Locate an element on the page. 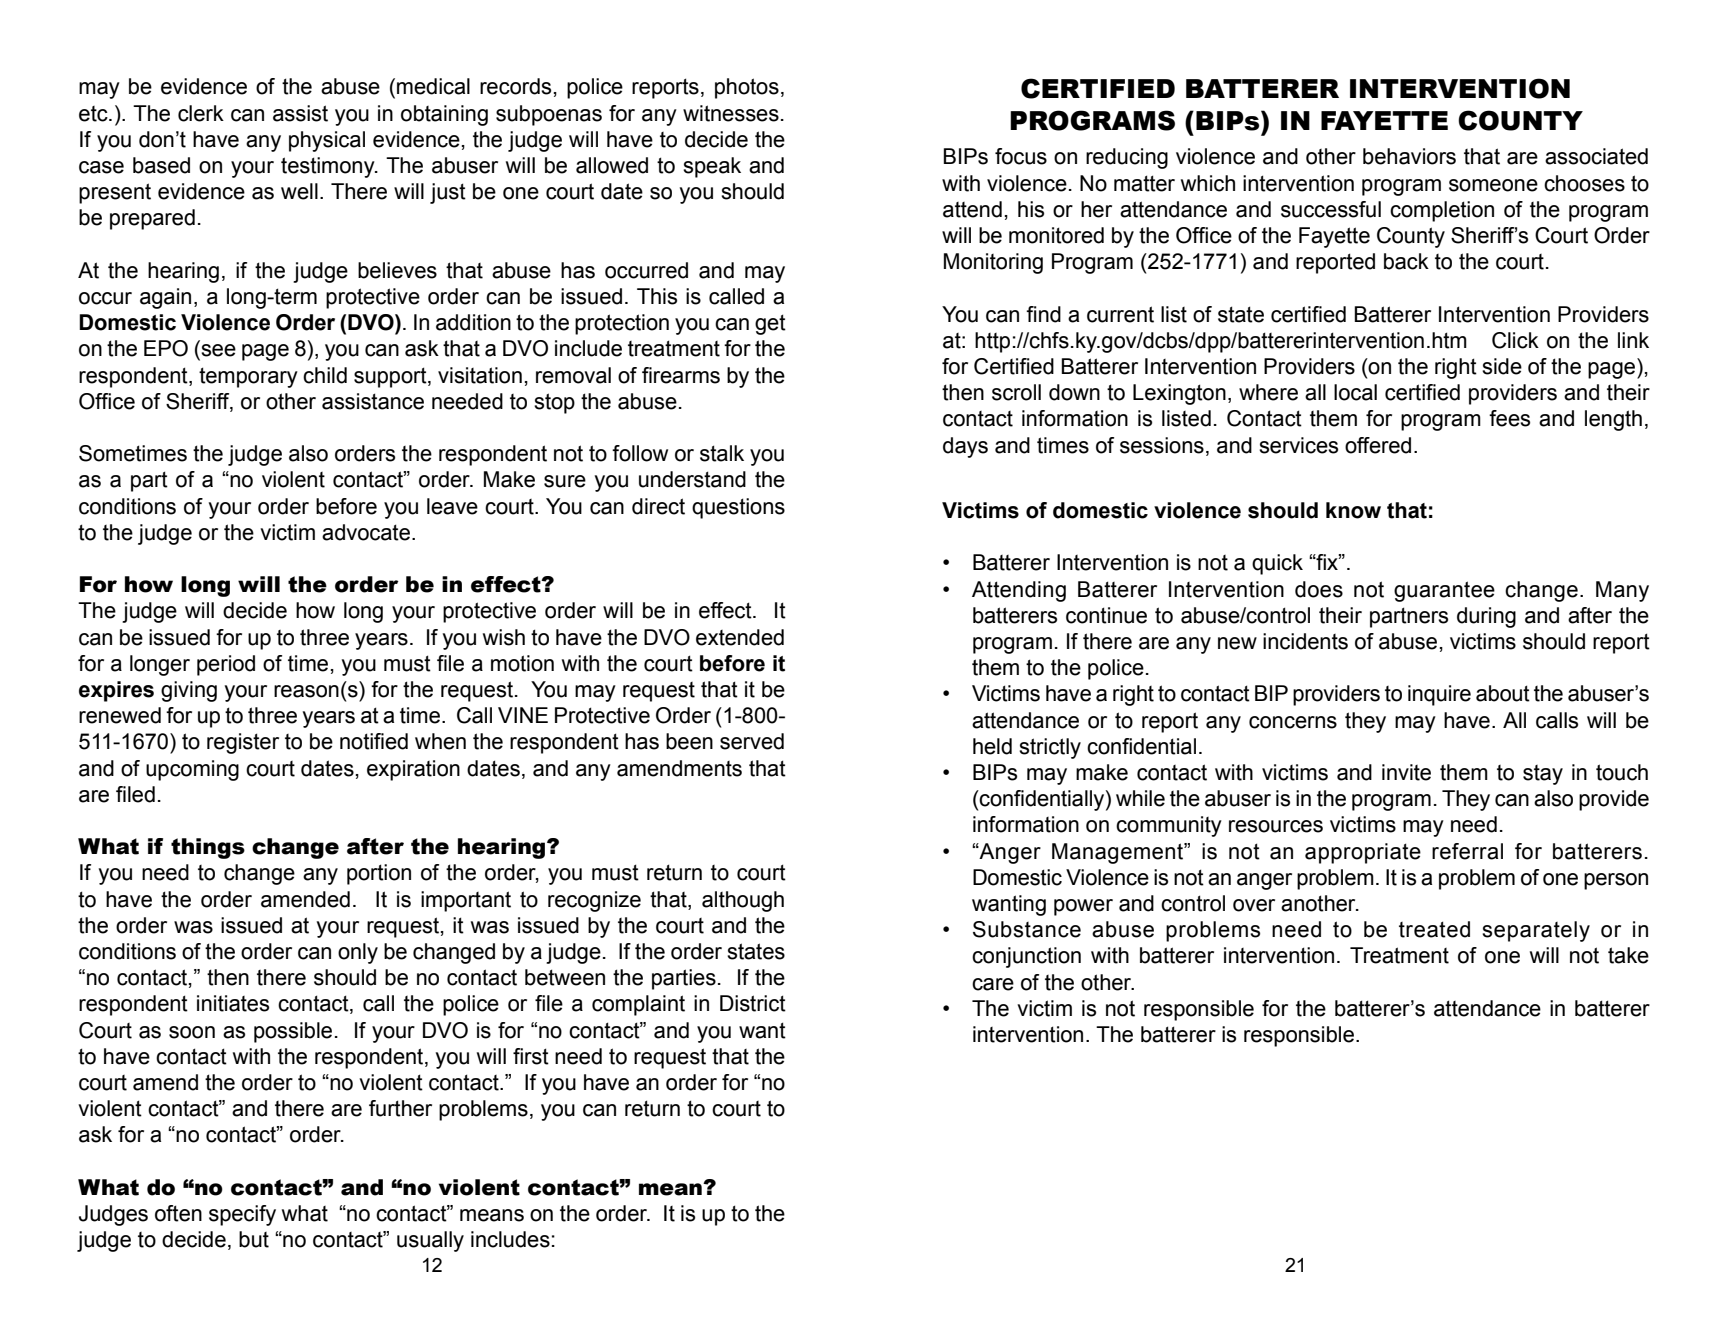 The width and height of the image is (1728, 1336). although is located at coordinates (743, 901).
